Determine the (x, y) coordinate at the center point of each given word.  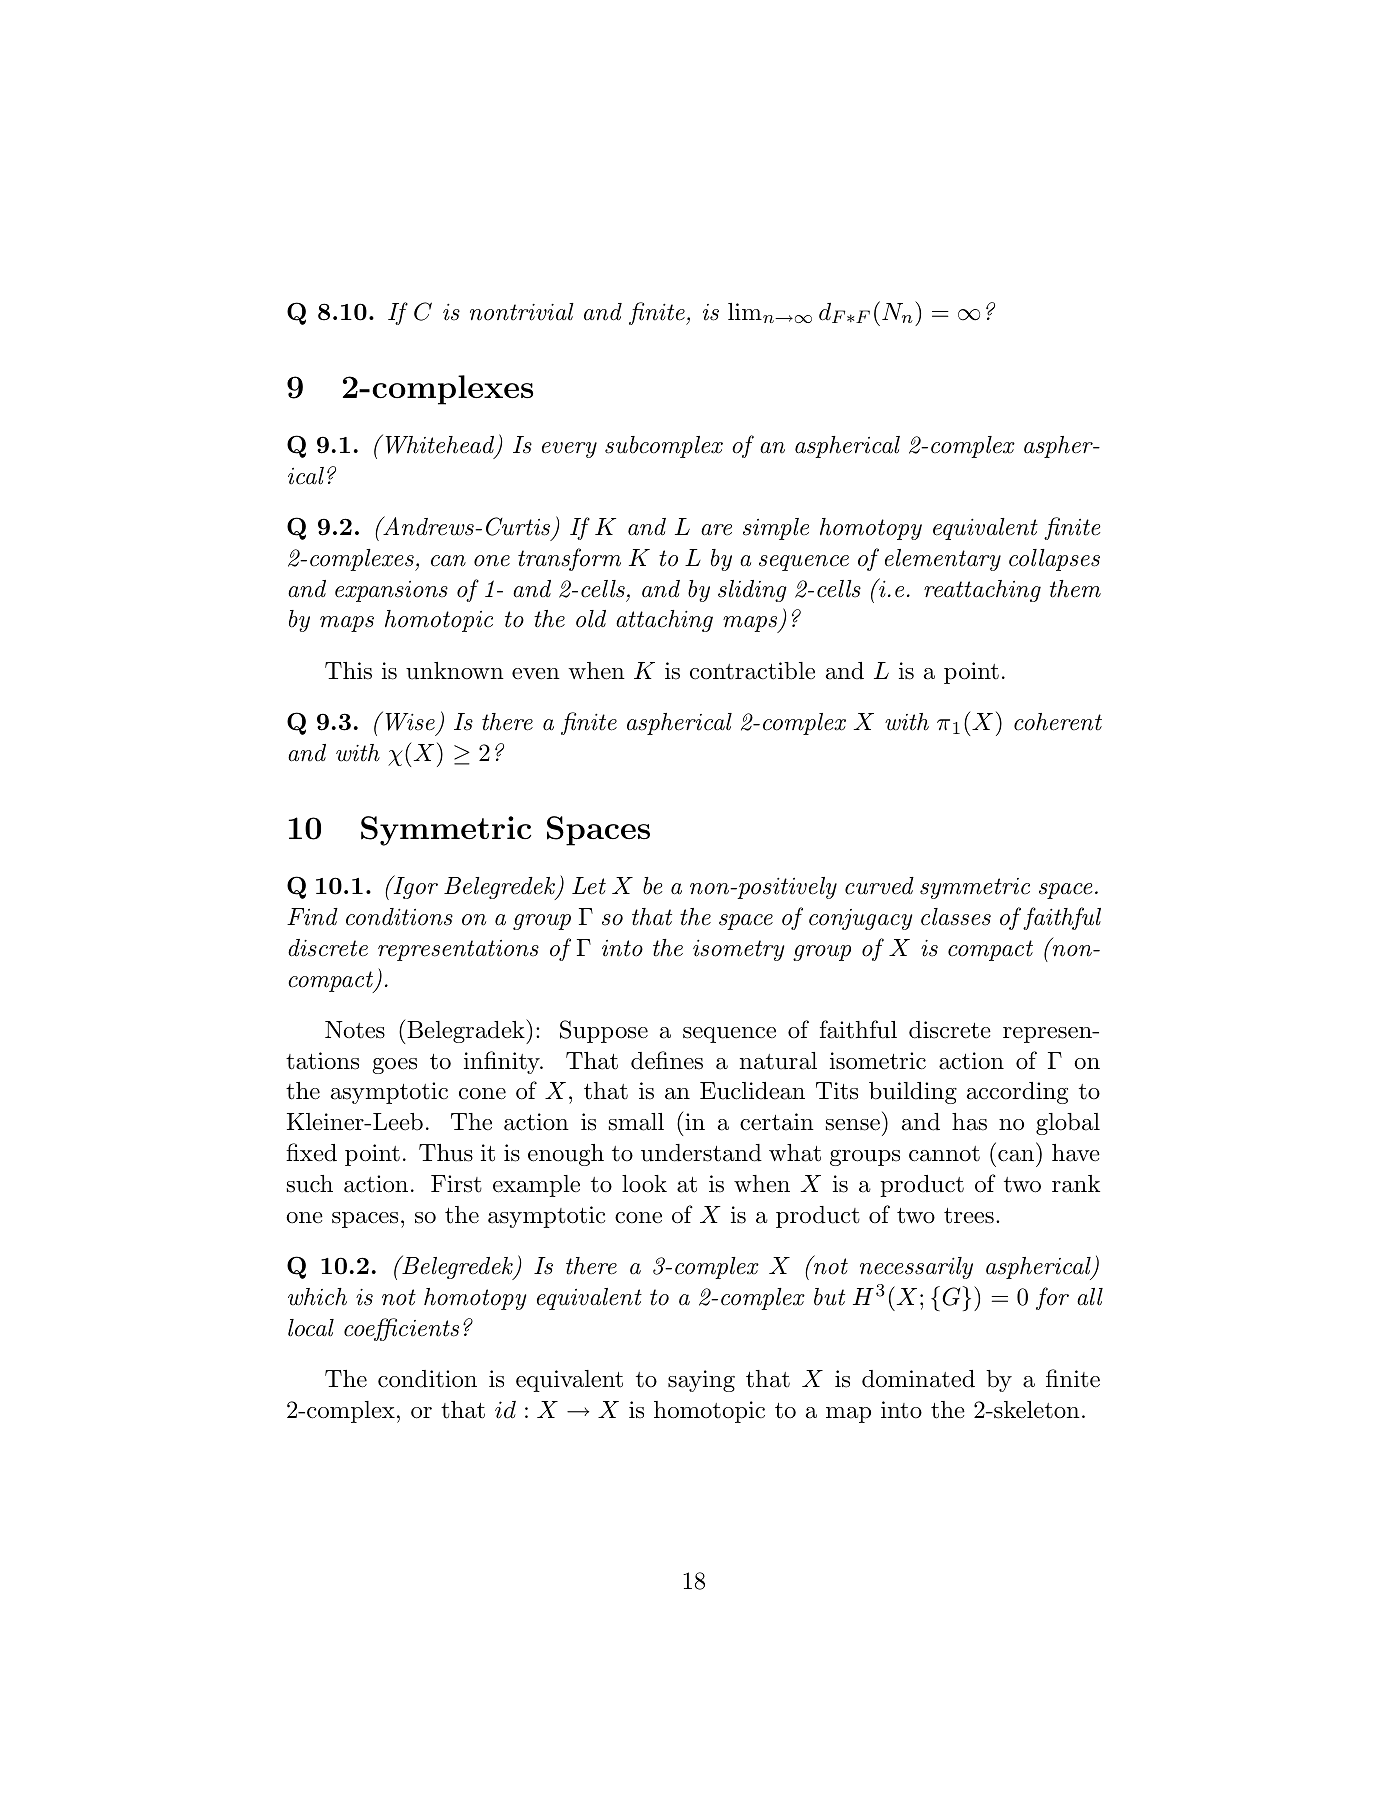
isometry (738, 950)
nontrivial (522, 312)
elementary (943, 560)
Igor (414, 887)
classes (956, 917)
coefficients (401, 1329)
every (569, 450)
